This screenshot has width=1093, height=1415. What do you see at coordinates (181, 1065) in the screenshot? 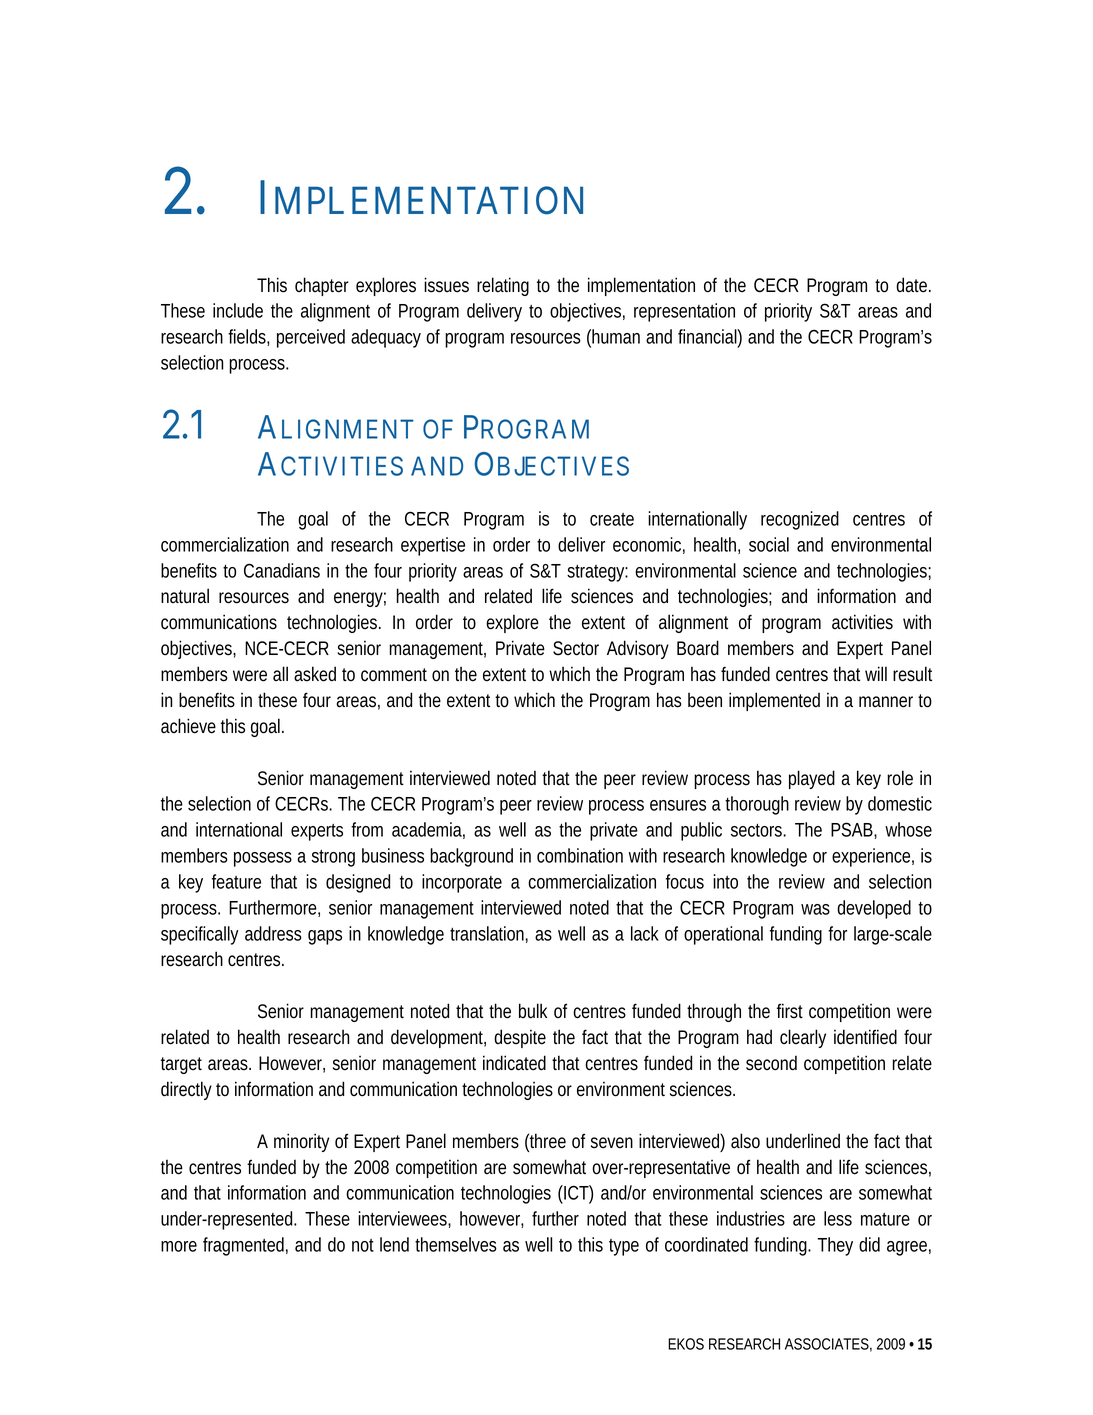
I see `target` at bounding box center [181, 1065].
